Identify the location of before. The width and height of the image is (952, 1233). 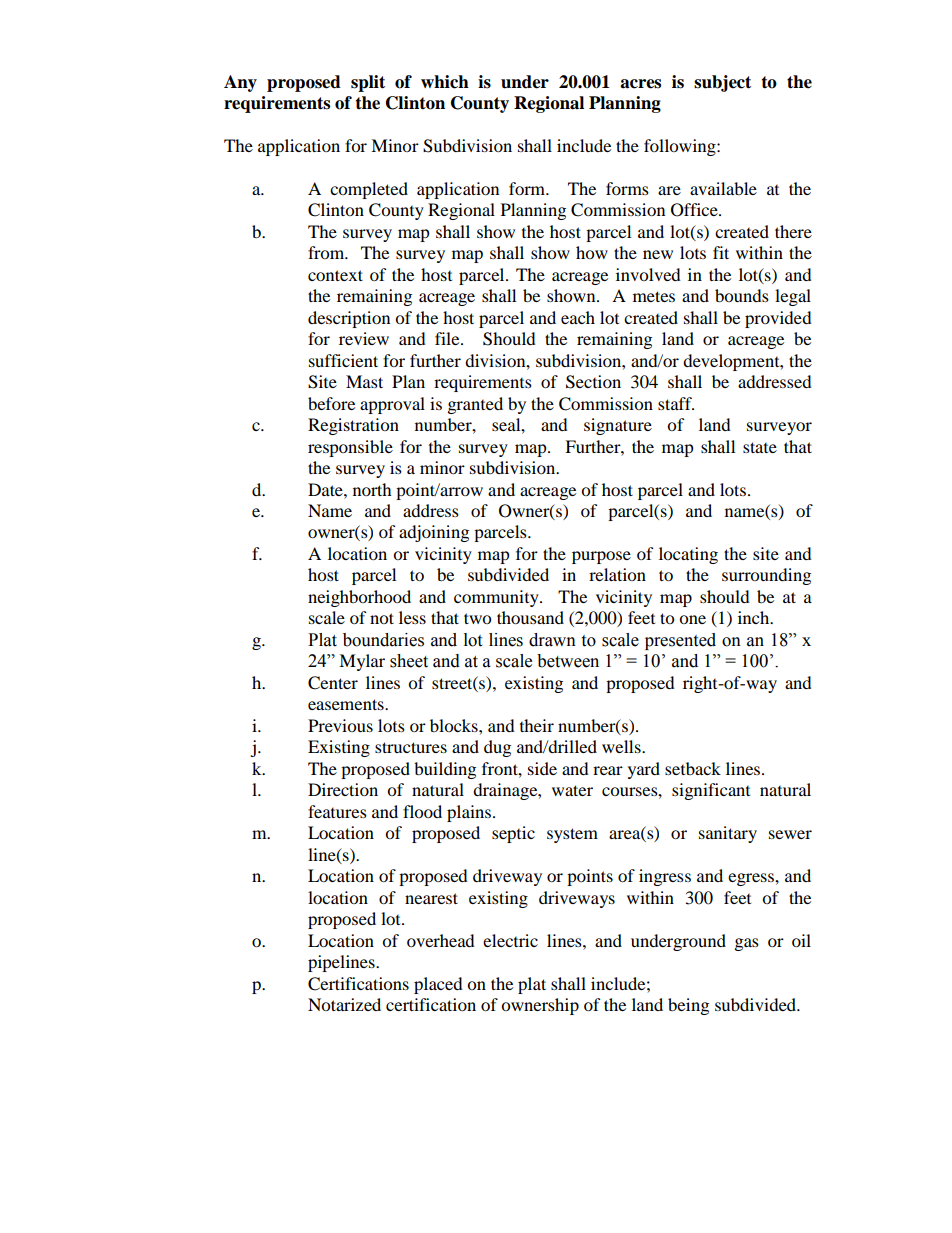
(331, 403).
